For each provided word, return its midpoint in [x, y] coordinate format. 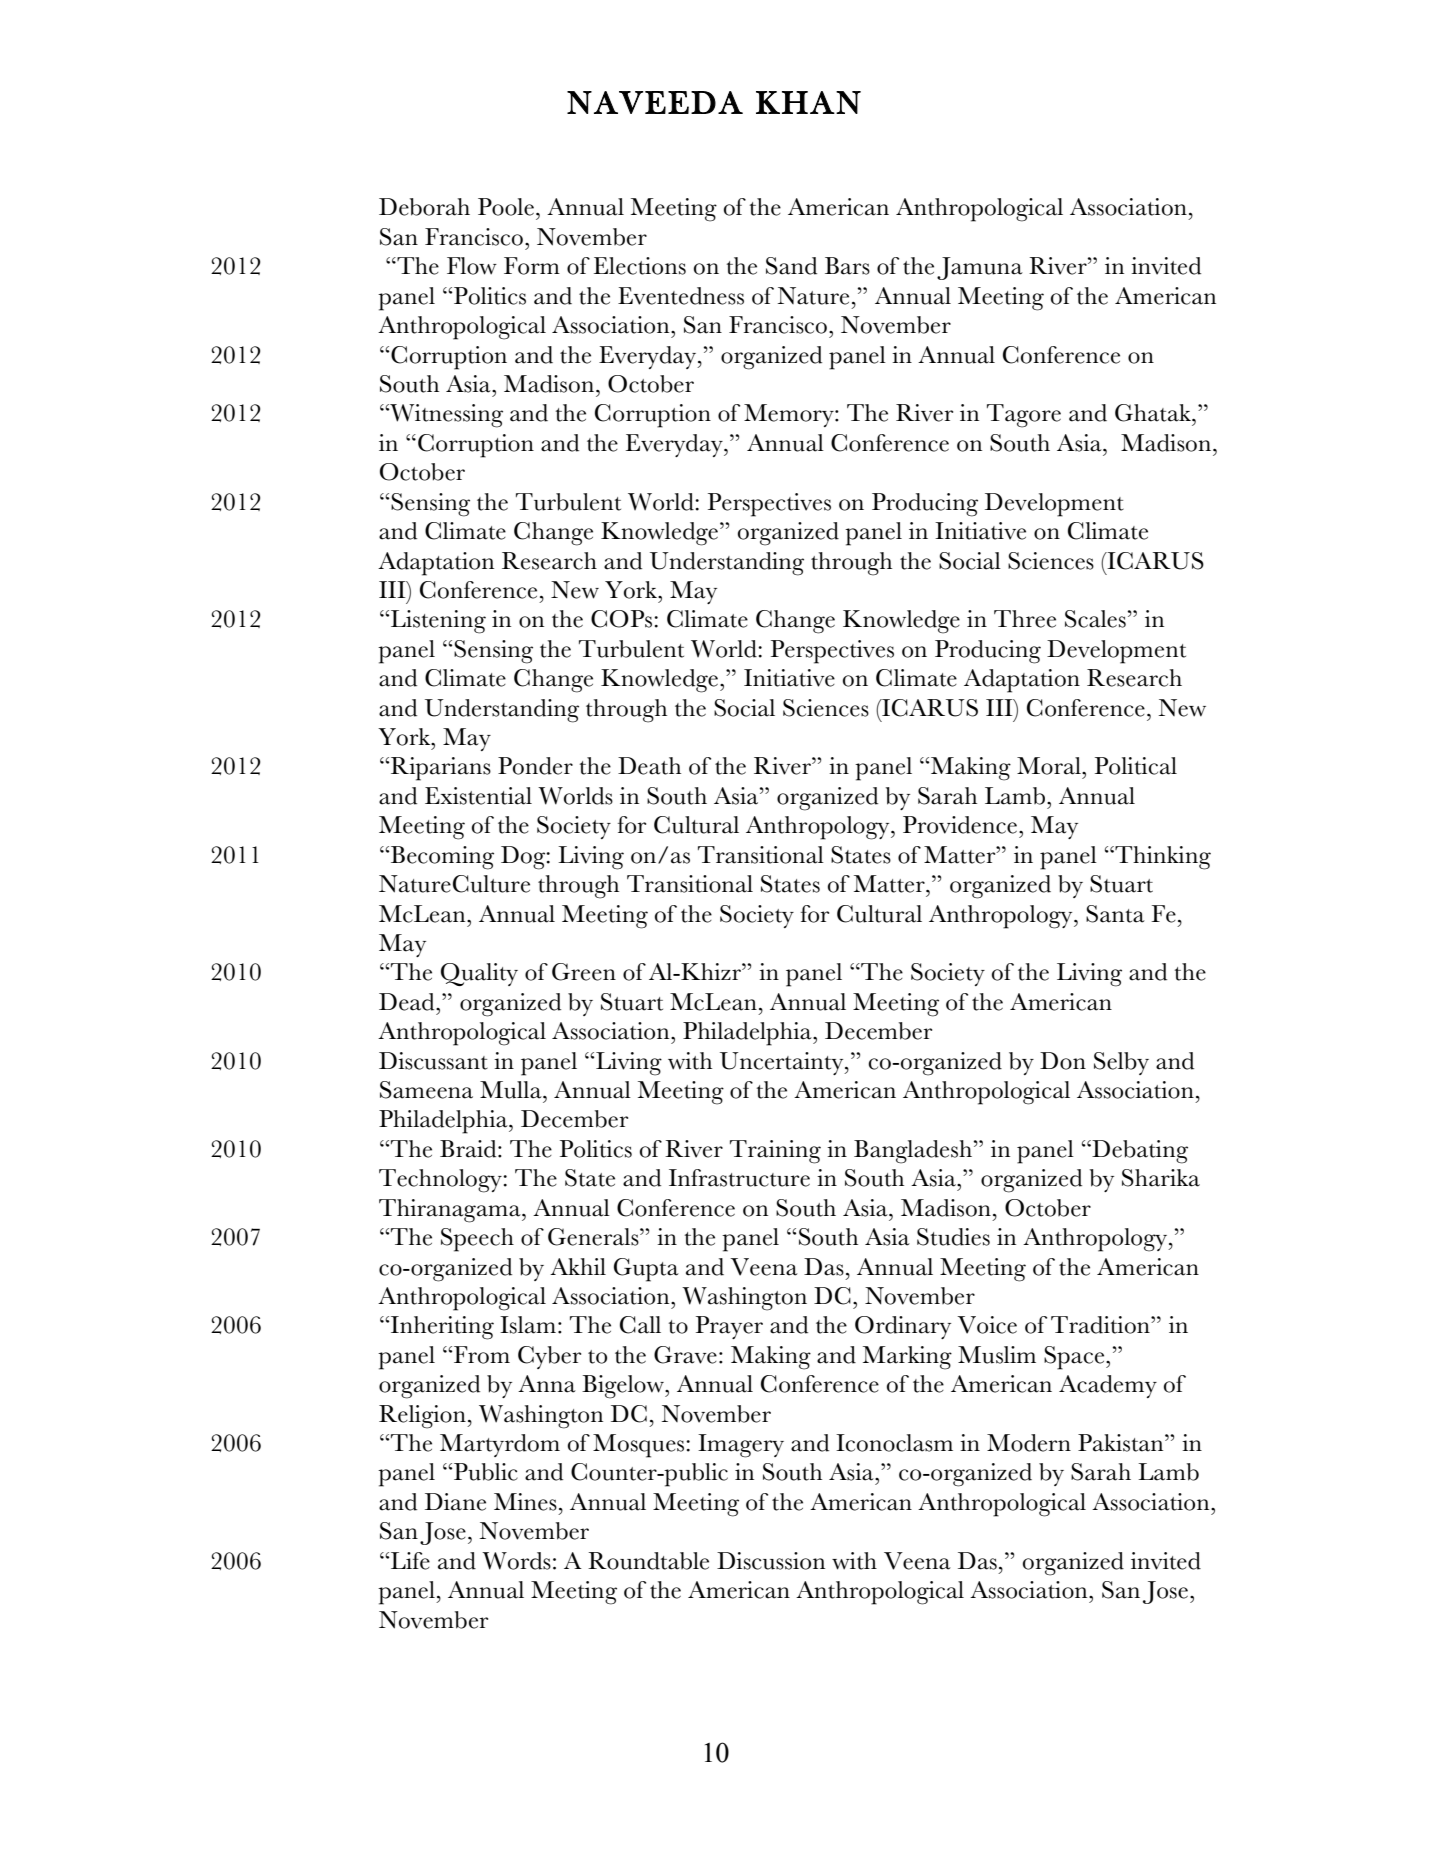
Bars [847, 266]
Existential [478, 796]
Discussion [771, 1561]
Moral [1050, 766]
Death [649, 766]
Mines [525, 1502]
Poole [506, 207]
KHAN [808, 102]
